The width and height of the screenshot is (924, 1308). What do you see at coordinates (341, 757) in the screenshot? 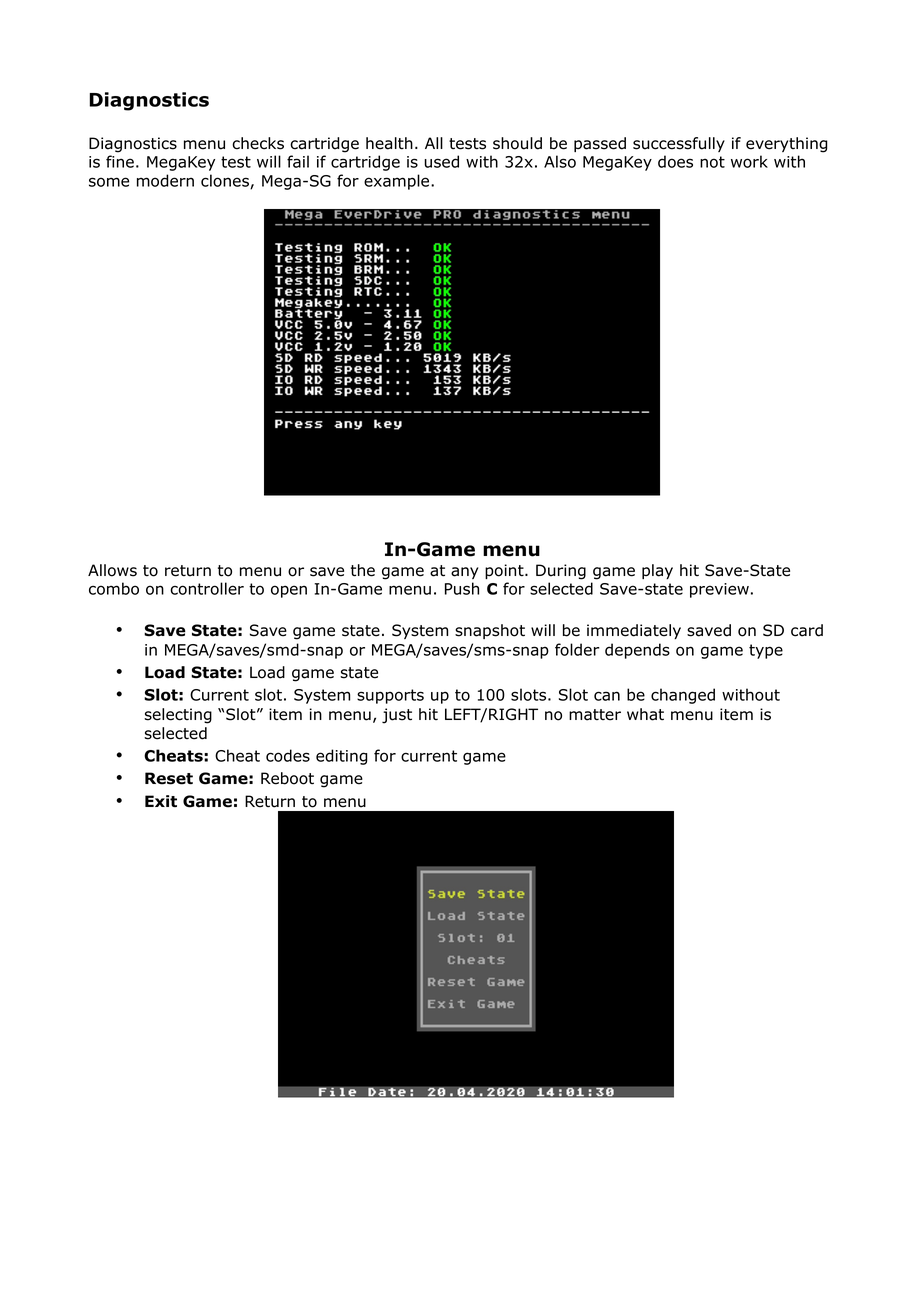
I see `editing` at bounding box center [341, 757].
